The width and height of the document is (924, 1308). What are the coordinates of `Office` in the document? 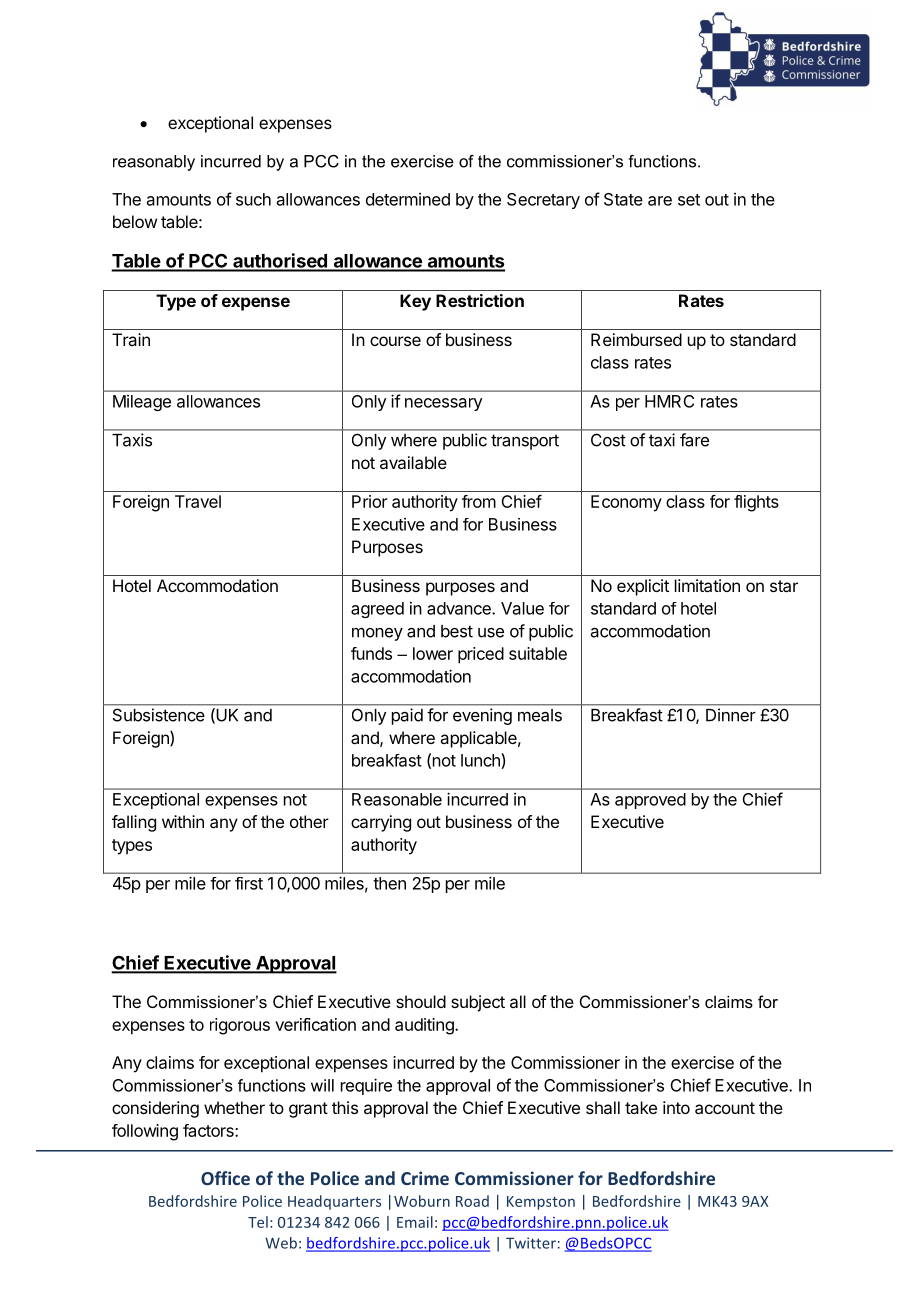 It's located at (225, 1178).
